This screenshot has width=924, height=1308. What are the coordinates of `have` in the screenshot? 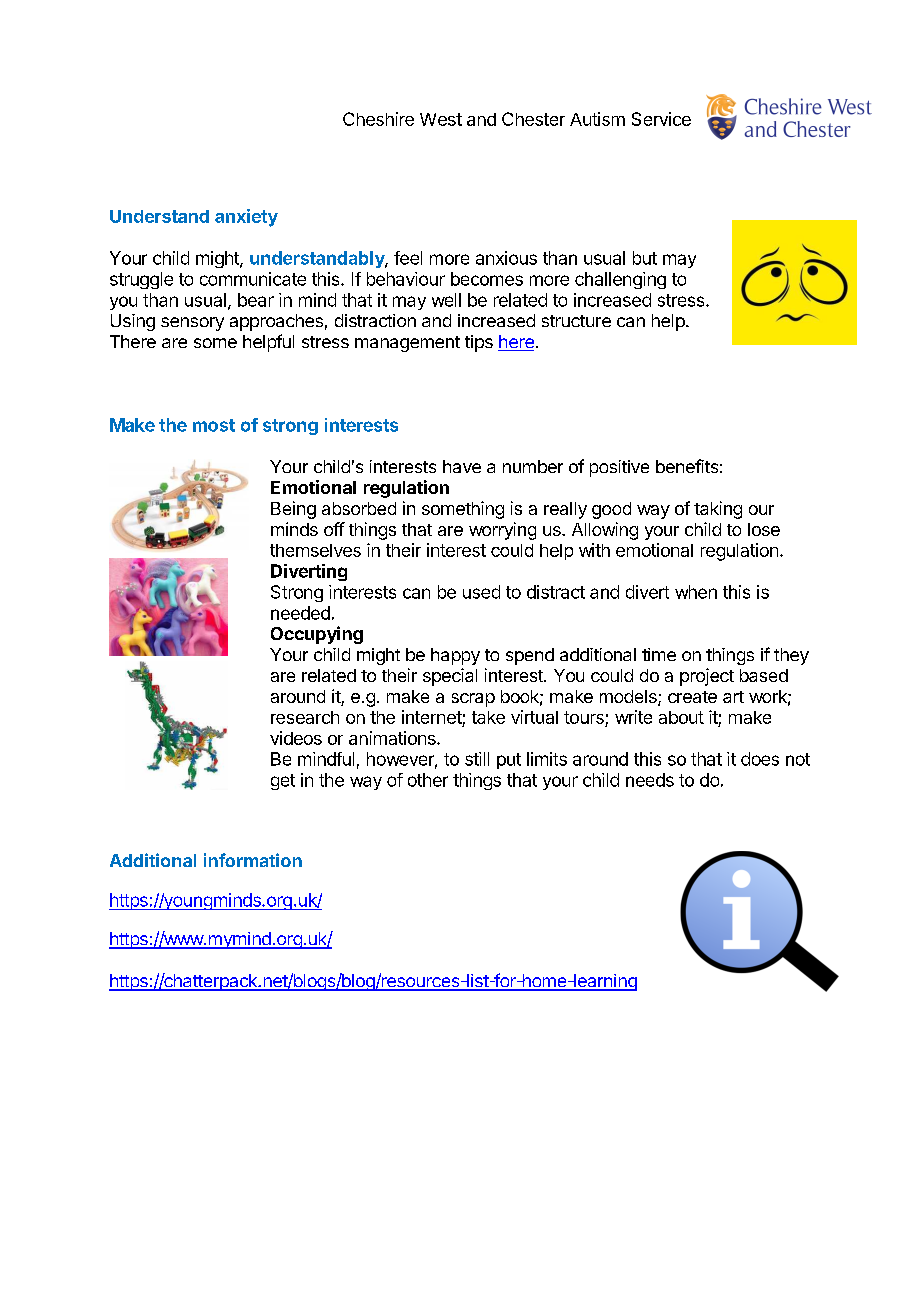 It's located at (462, 466).
